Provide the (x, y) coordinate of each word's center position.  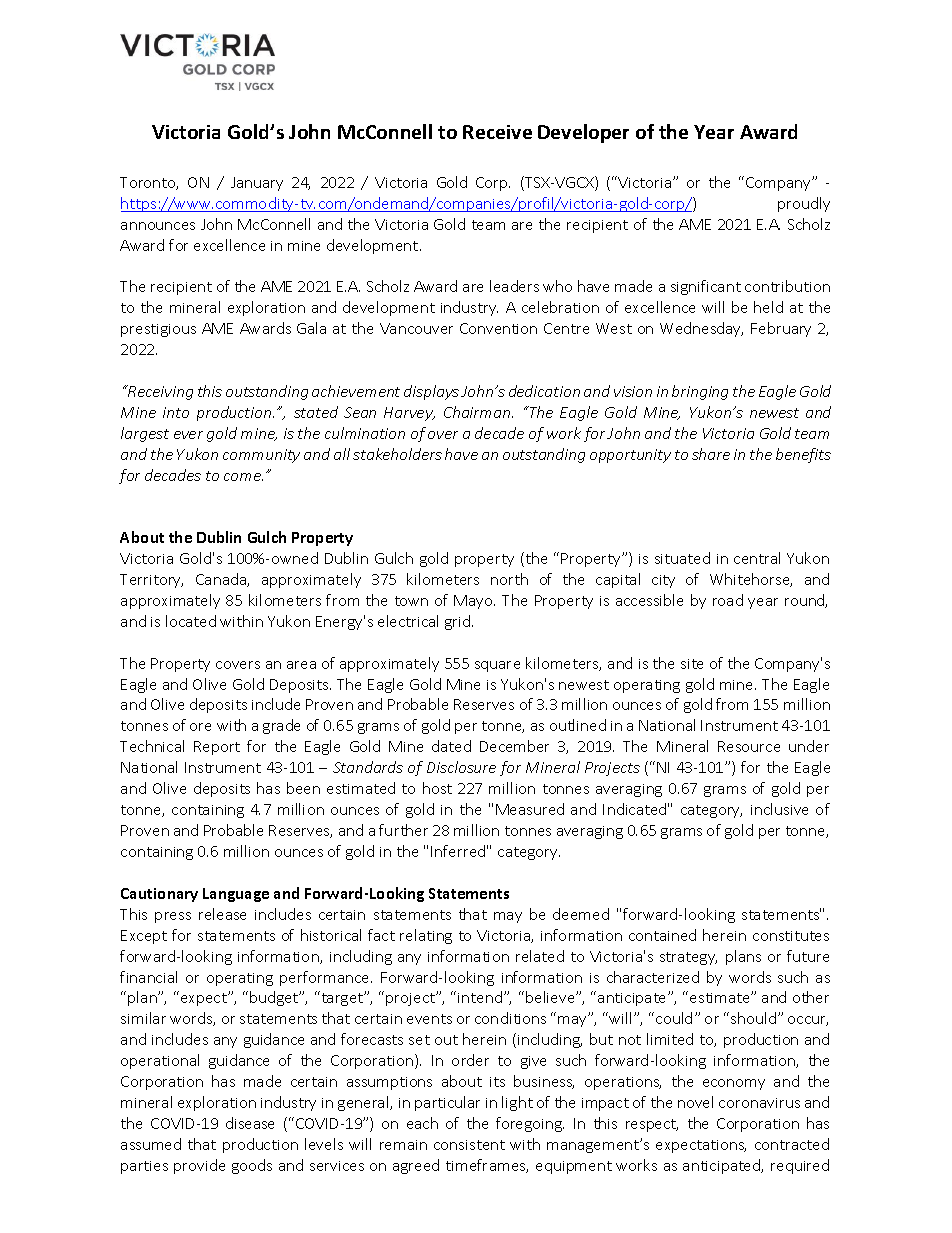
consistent (469, 1145)
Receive (497, 132)
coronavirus (759, 1103)
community (261, 456)
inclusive (779, 809)
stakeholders (397, 454)
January (257, 184)
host (437, 788)
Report (217, 748)
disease (250, 1123)
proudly (804, 204)
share (711, 454)
